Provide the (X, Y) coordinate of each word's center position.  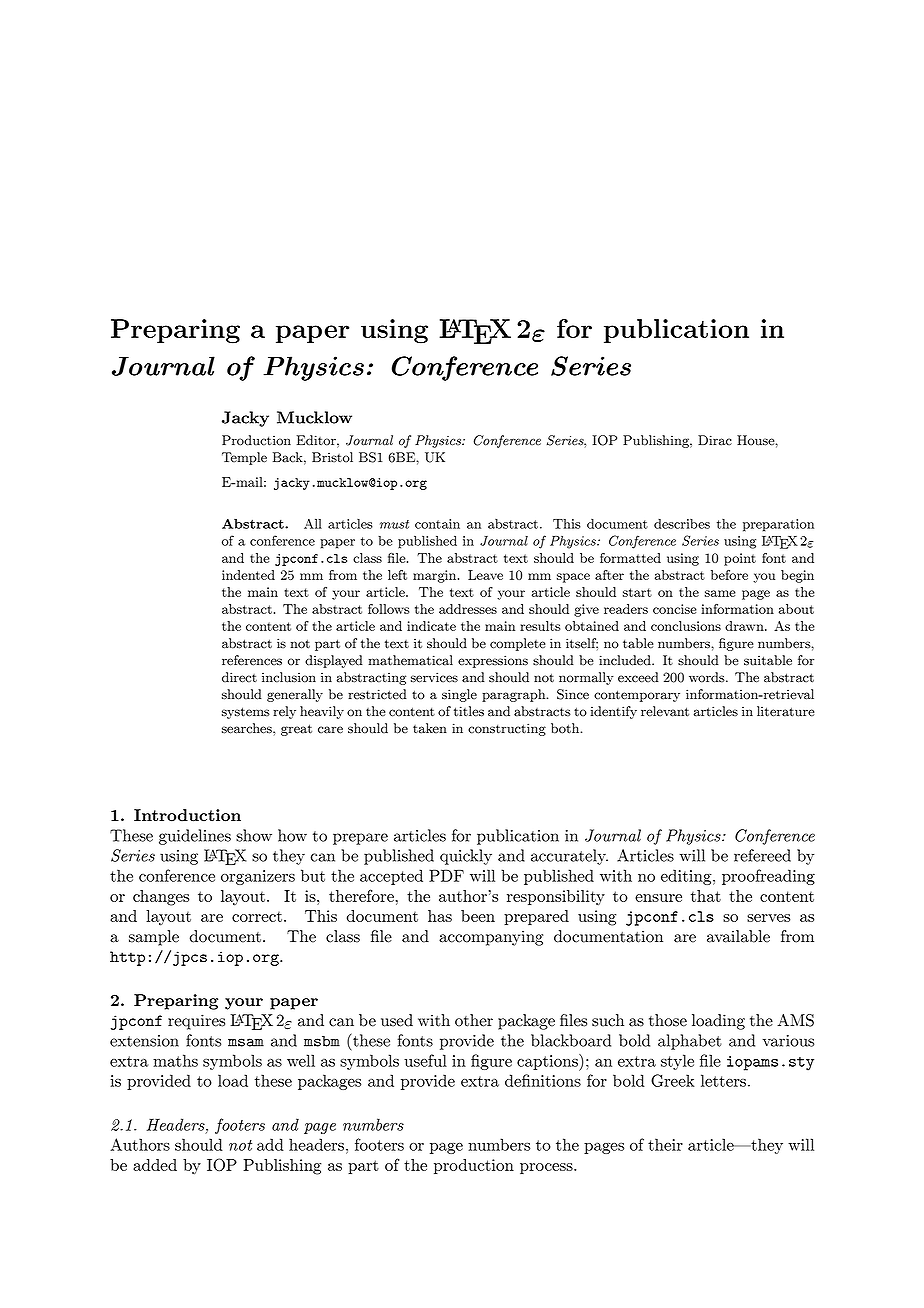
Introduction (187, 815)
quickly (466, 857)
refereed (762, 855)
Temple (244, 458)
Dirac (715, 440)
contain (437, 524)
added (155, 1165)
